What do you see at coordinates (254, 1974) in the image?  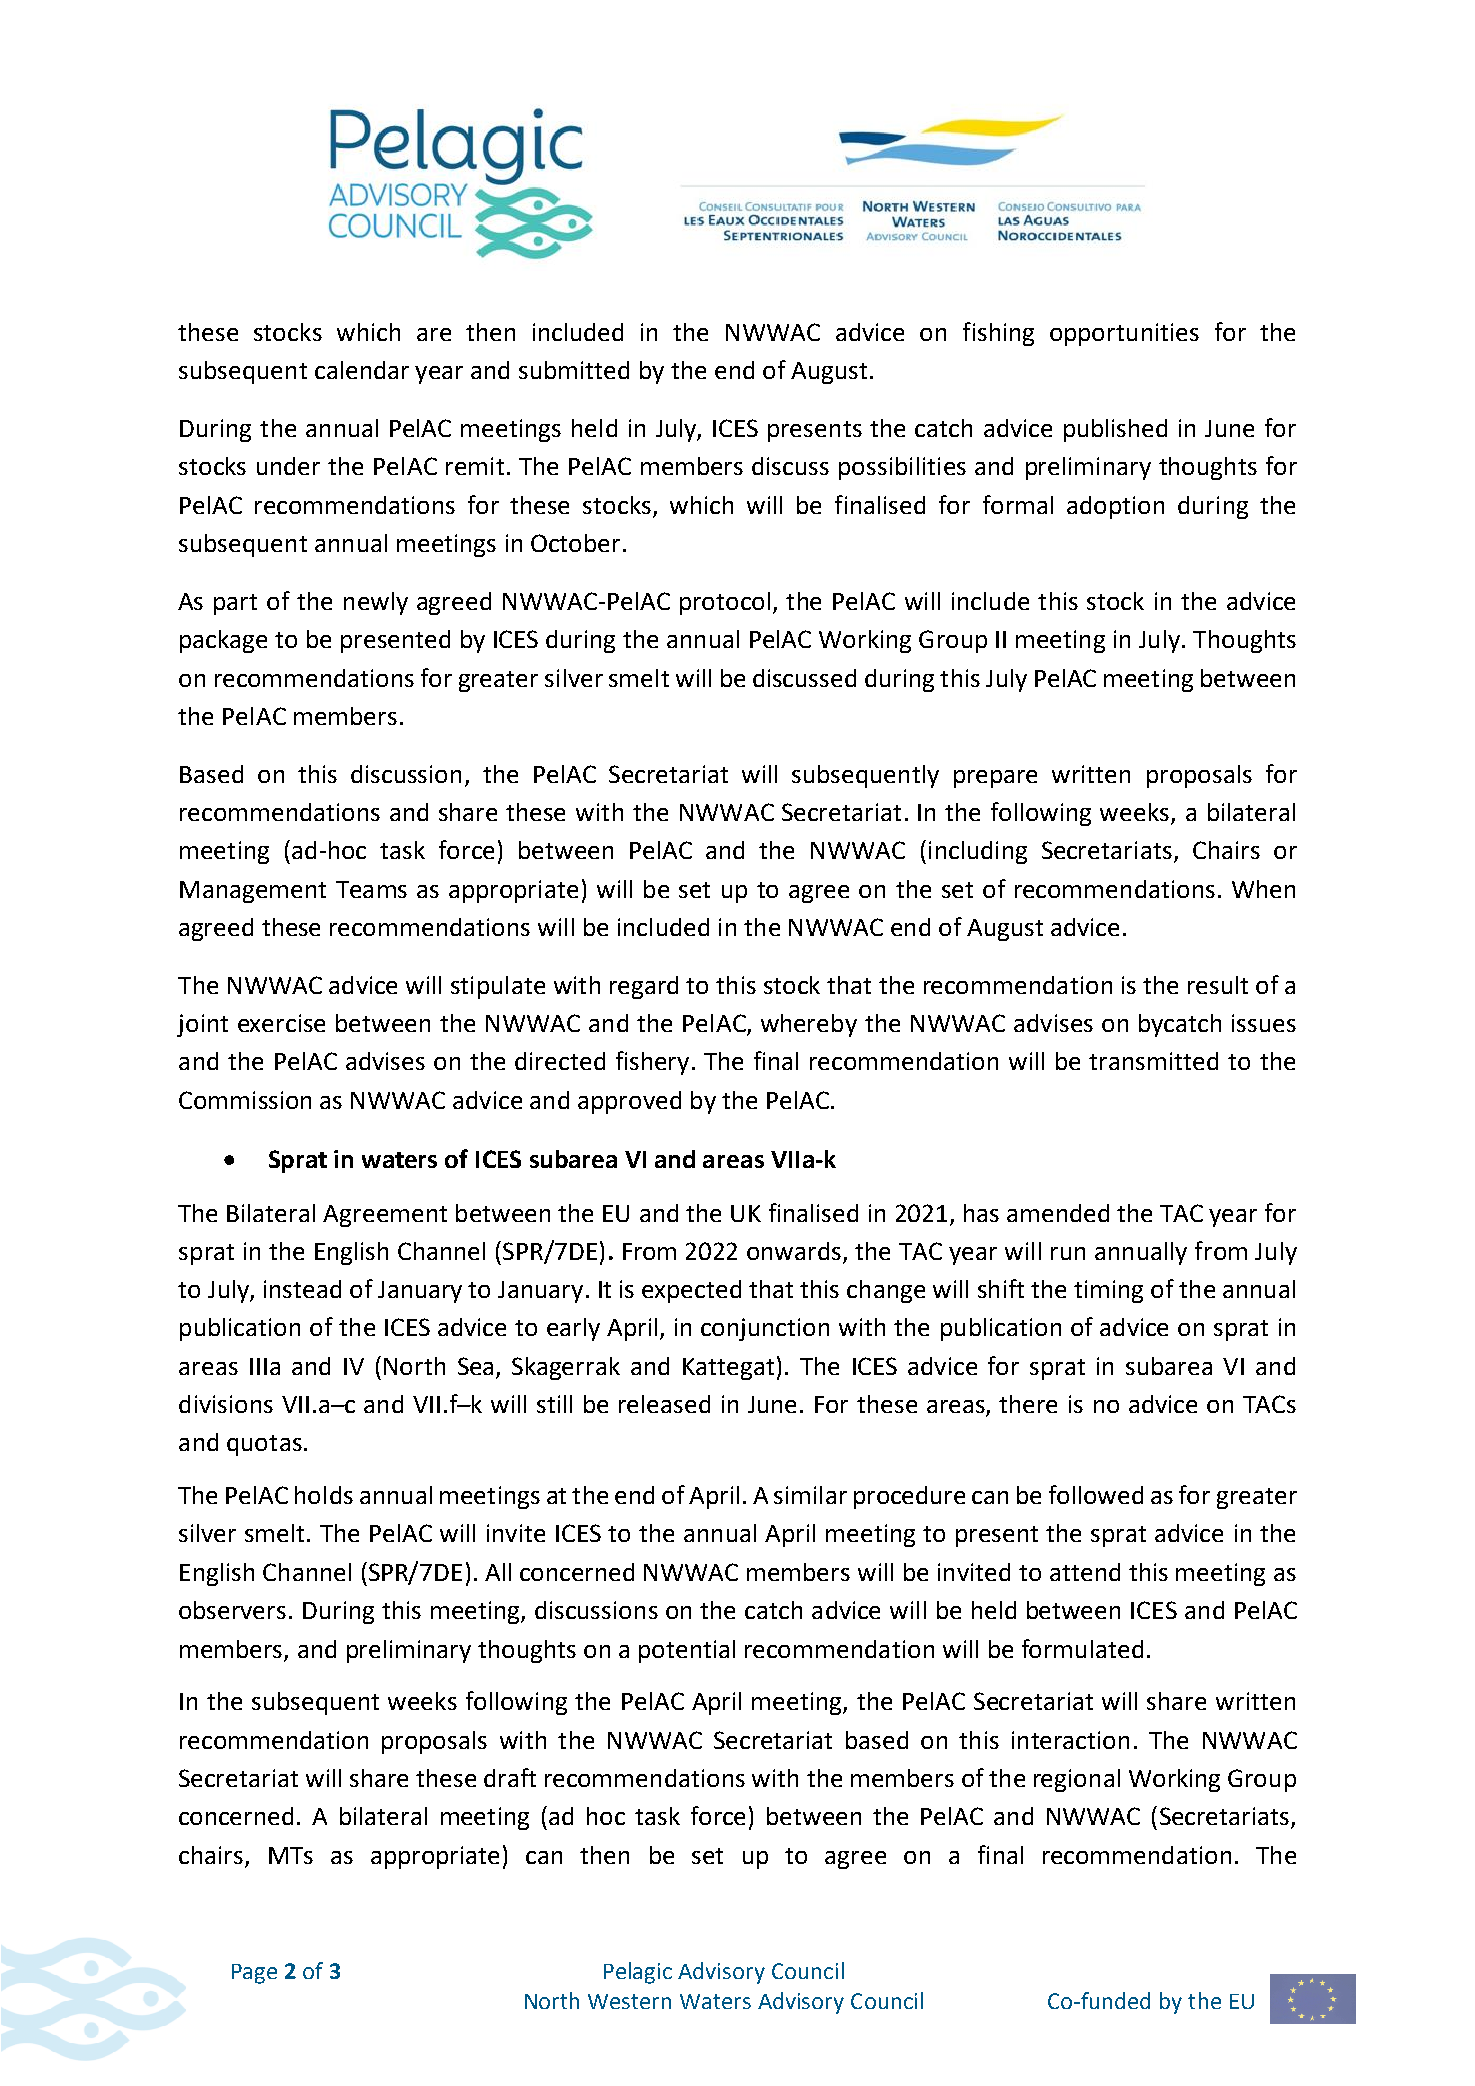 I see `Page` at bounding box center [254, 1974].
